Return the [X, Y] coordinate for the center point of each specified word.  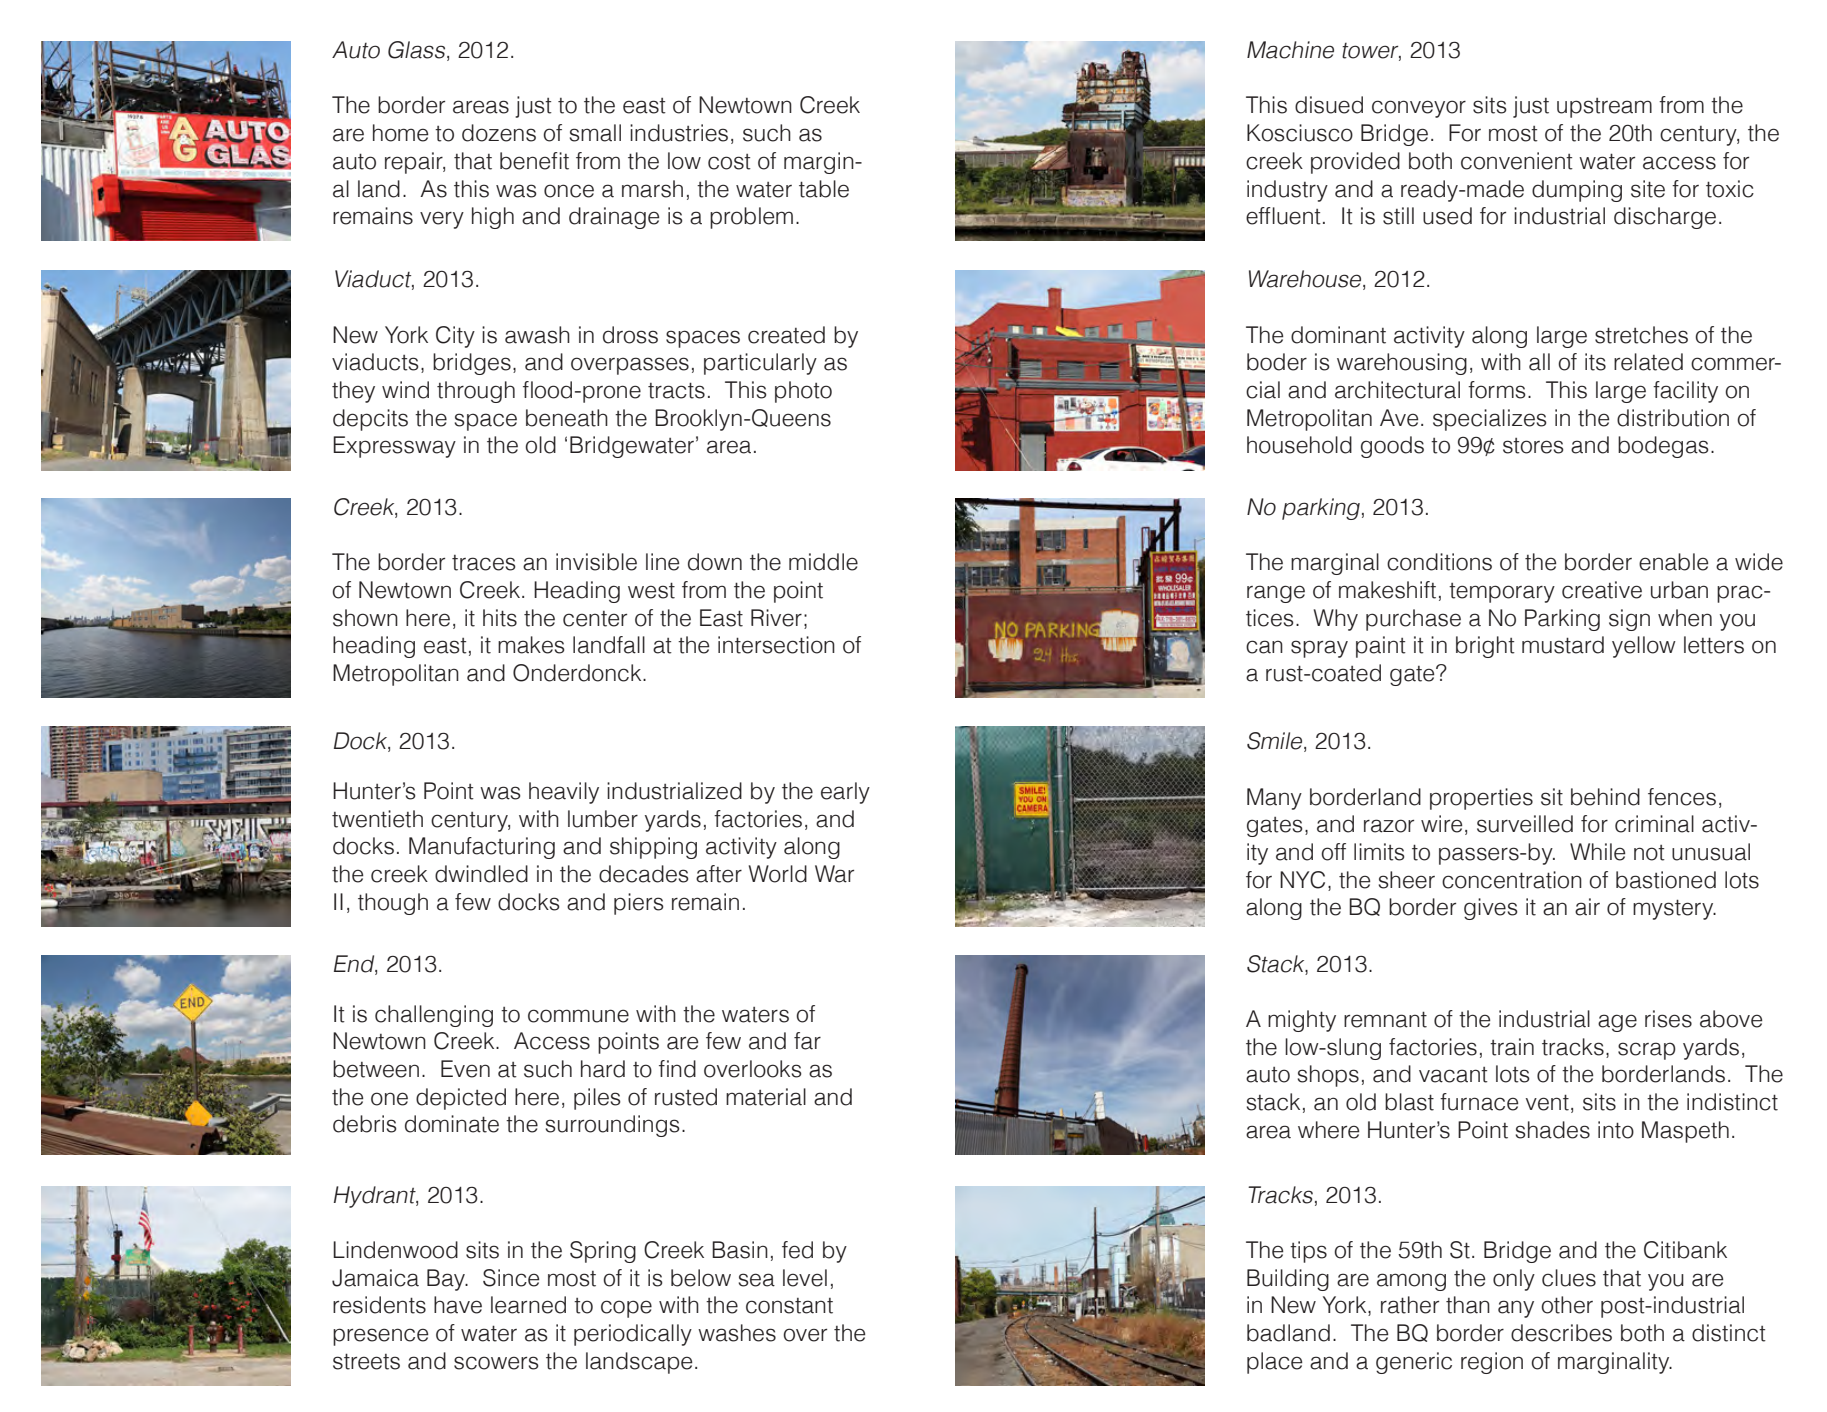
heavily [564, 793]
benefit [534, 161]
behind [1605, 797]
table [824, 189]
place [1274, 1363]
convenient [1517, 161]
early [845, 793]
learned [528, 1305]
